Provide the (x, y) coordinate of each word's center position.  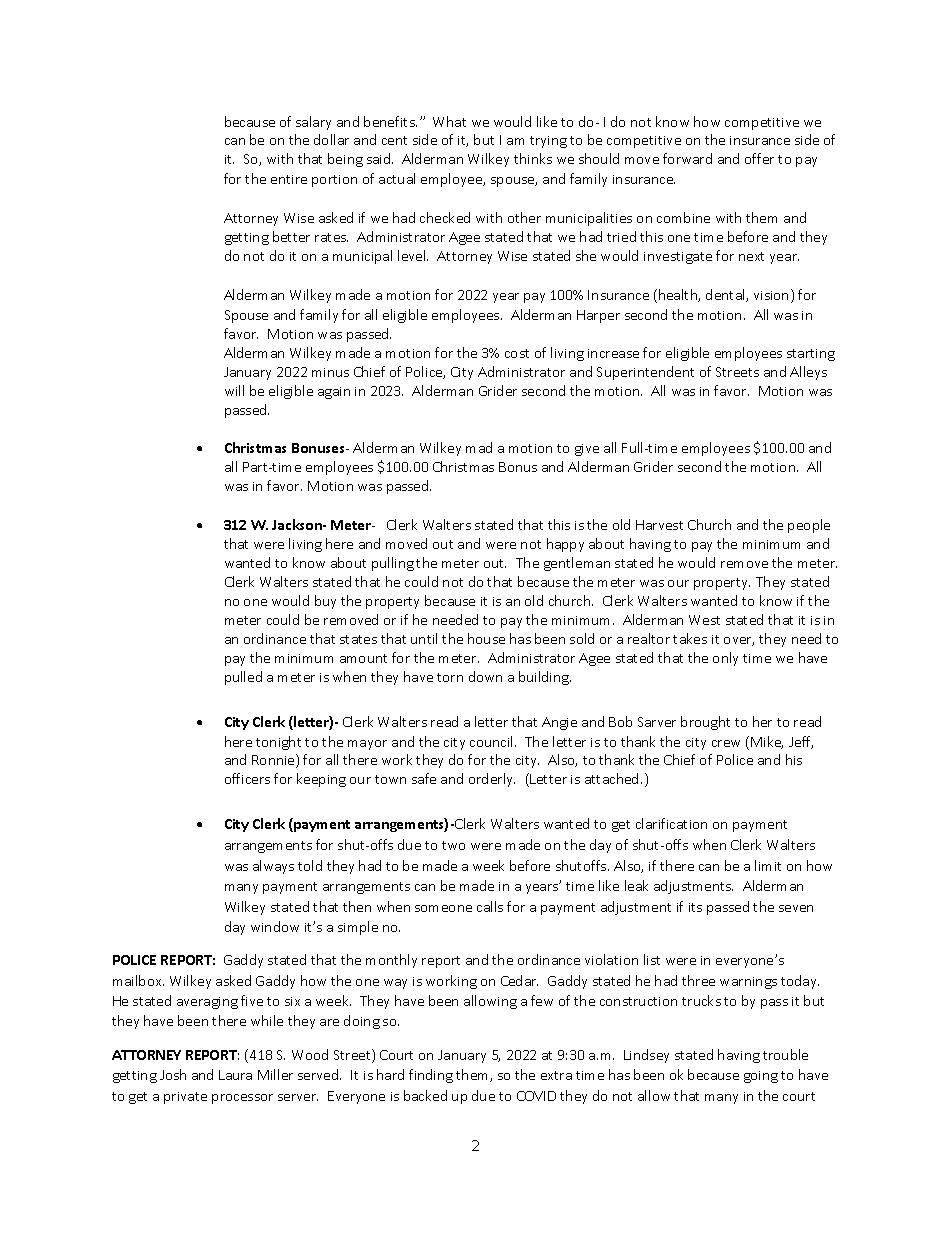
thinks (533, 158)
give (587, 450)
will (234, 390)
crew (726, 743)
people (809, 526)
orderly (492, 780)
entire (289, 179)
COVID (536, 1096)
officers (247, 778)
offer (759, 158)
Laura (235, 1075)
